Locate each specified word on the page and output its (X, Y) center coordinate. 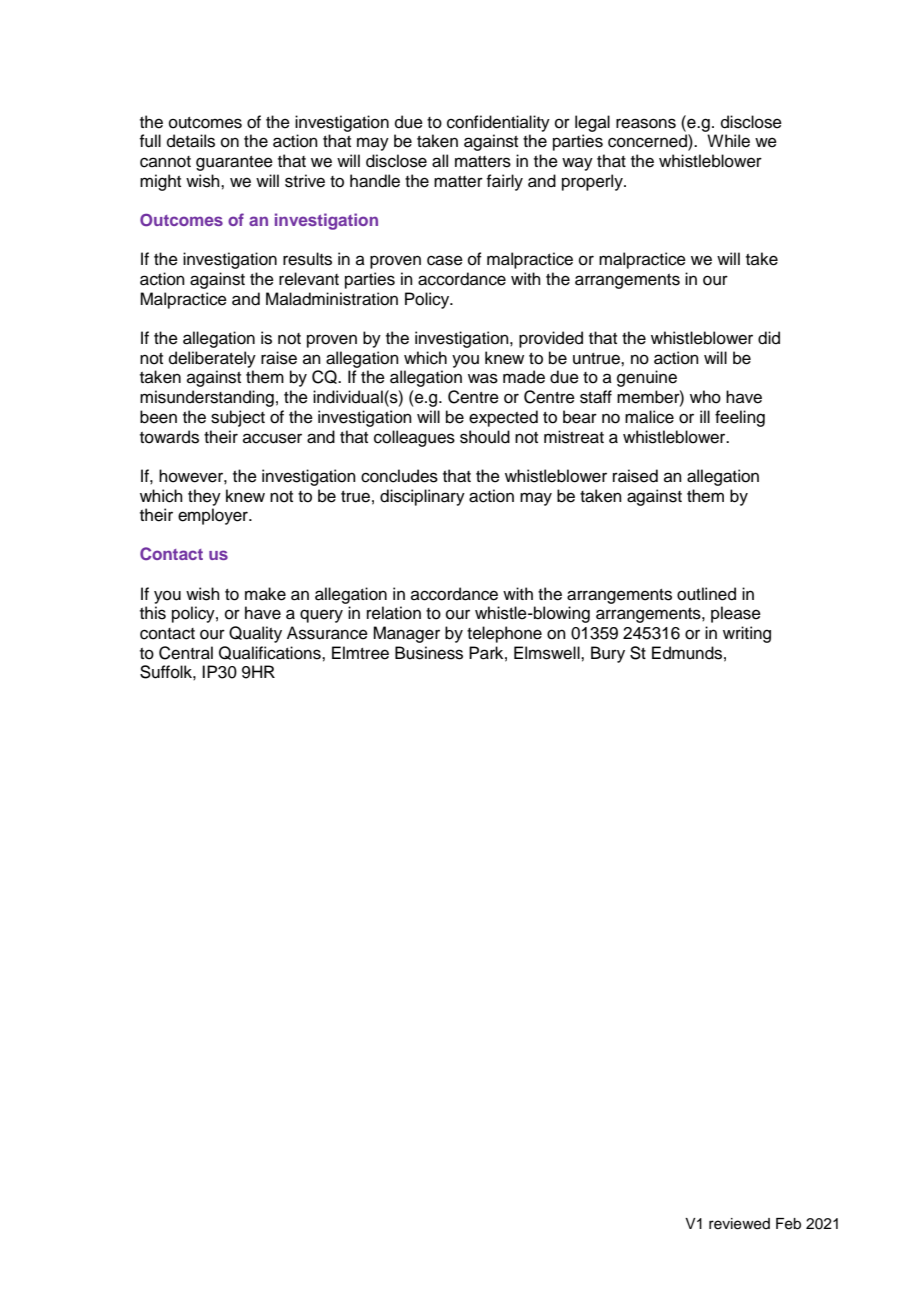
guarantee (234, 163)
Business (429, 653)
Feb (788, 1224)
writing (747, 634)
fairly (504, 182)
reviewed (739, 1224)
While (728, 141)
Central (186, 653)
